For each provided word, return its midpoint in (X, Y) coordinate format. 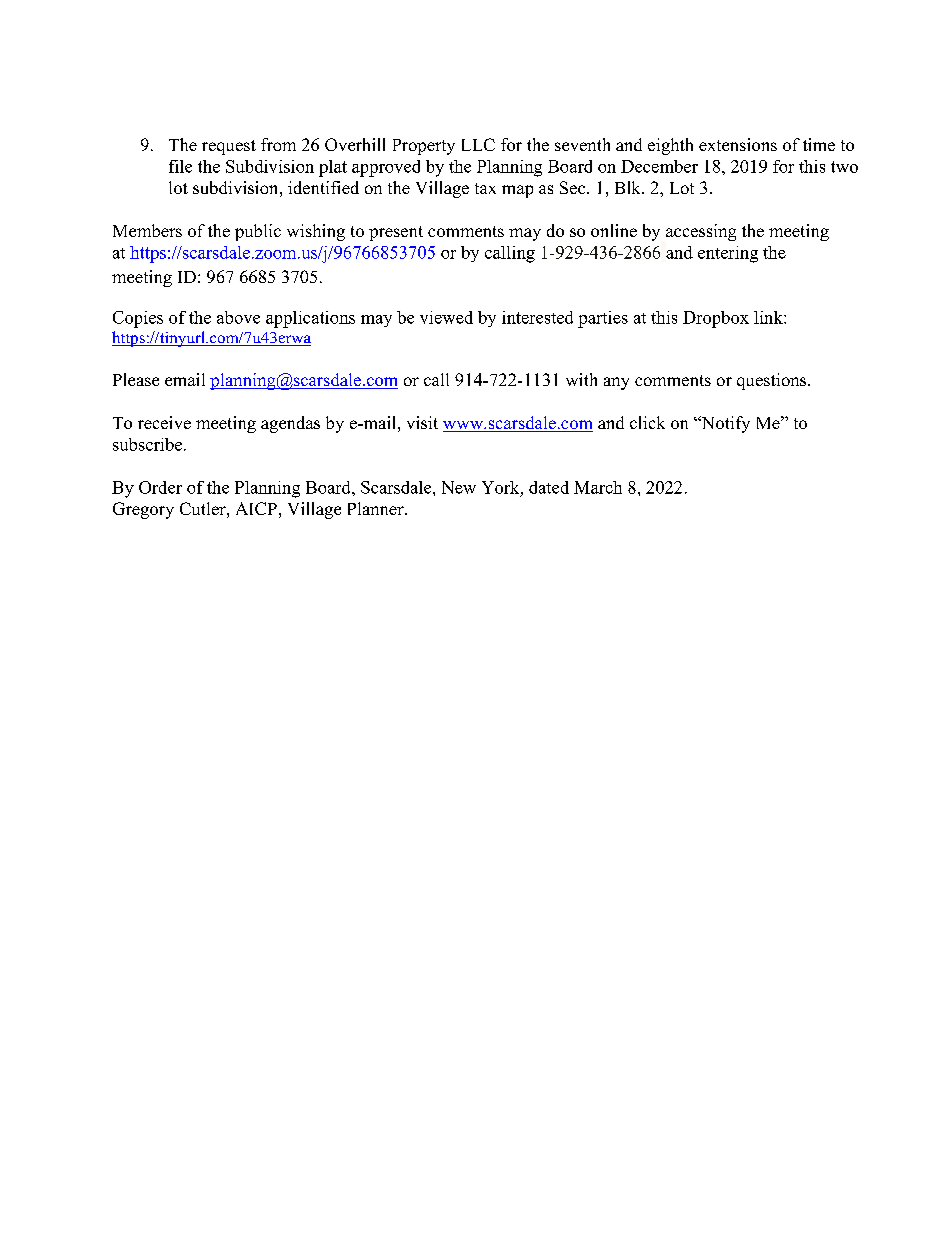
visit (422, 422)
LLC (478, 144)
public (258, 232)
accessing (701, 232)
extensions (738, 144)
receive (164, 422)
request (229, 147)
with (581, 379)
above (238, 317)
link (769, 317)
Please (136, 379)
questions (773, 381)
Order (160, 487)
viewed (446, 317)
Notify (724, 424)
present (396, 233)
